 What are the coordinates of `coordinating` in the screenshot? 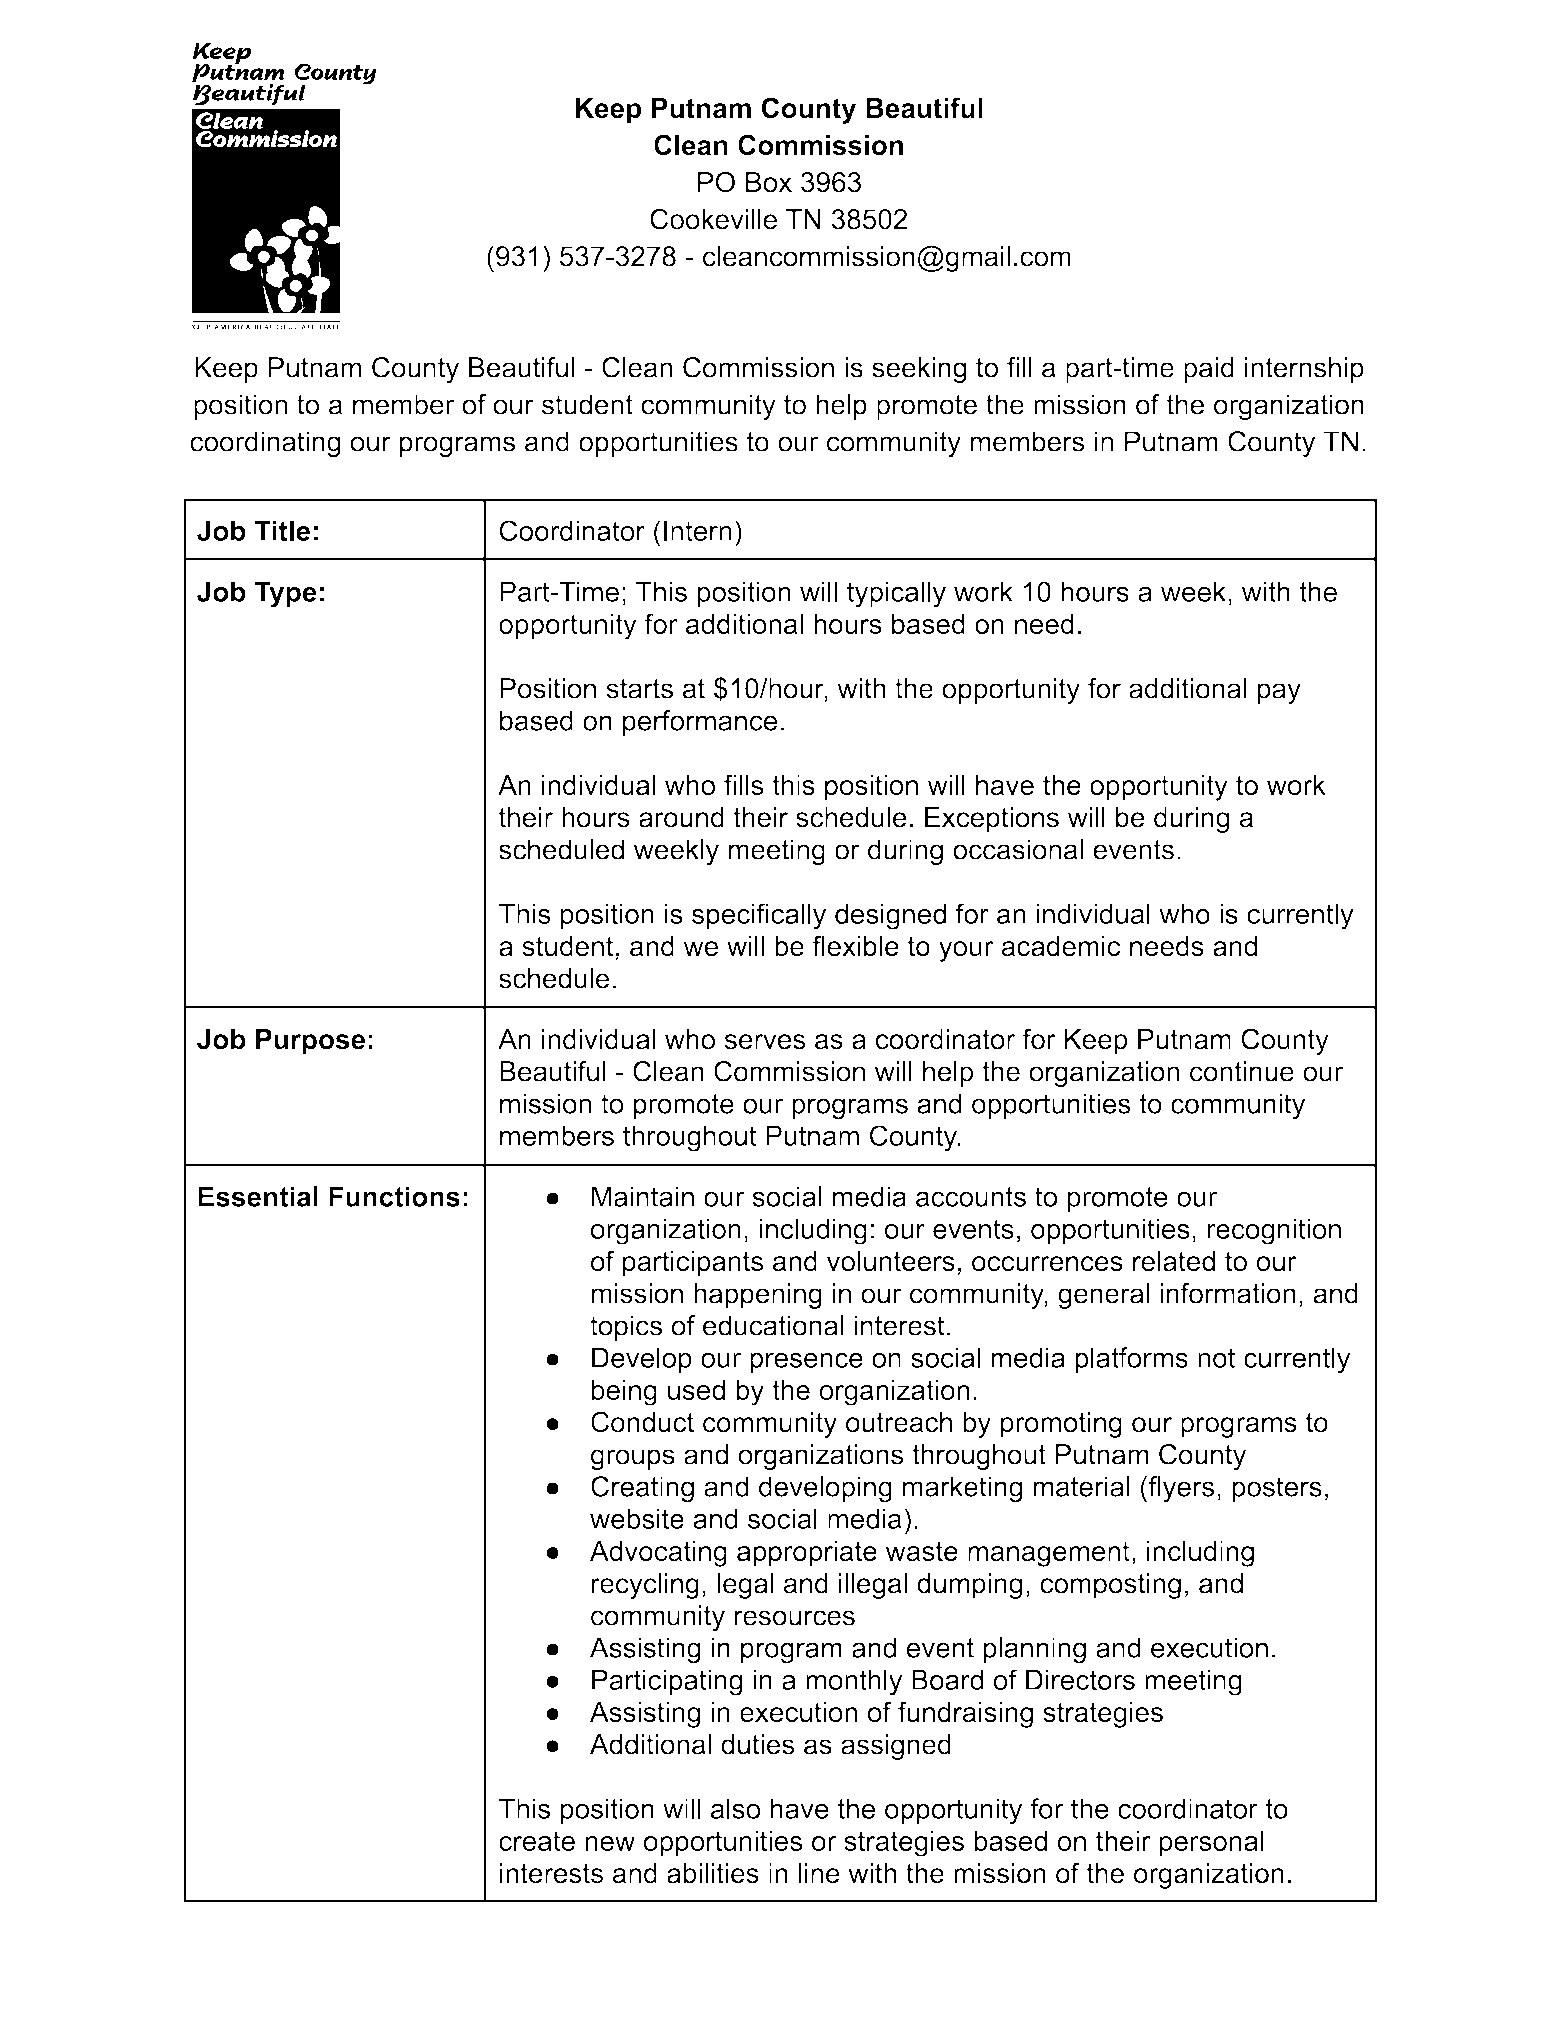 It's located at (265, 444).
